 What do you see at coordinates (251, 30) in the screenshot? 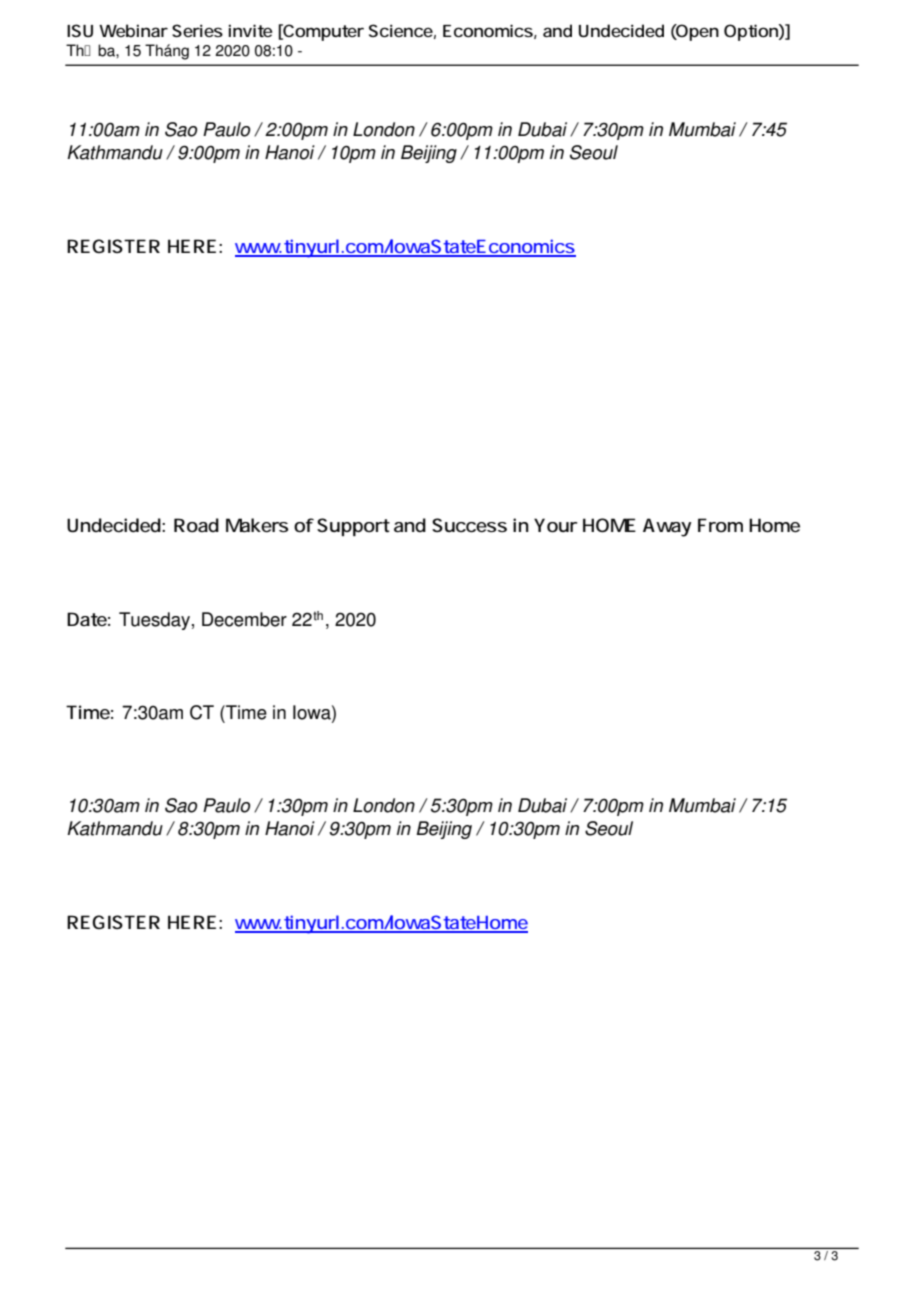
I see `invite` at bounding box center [251, 30].
